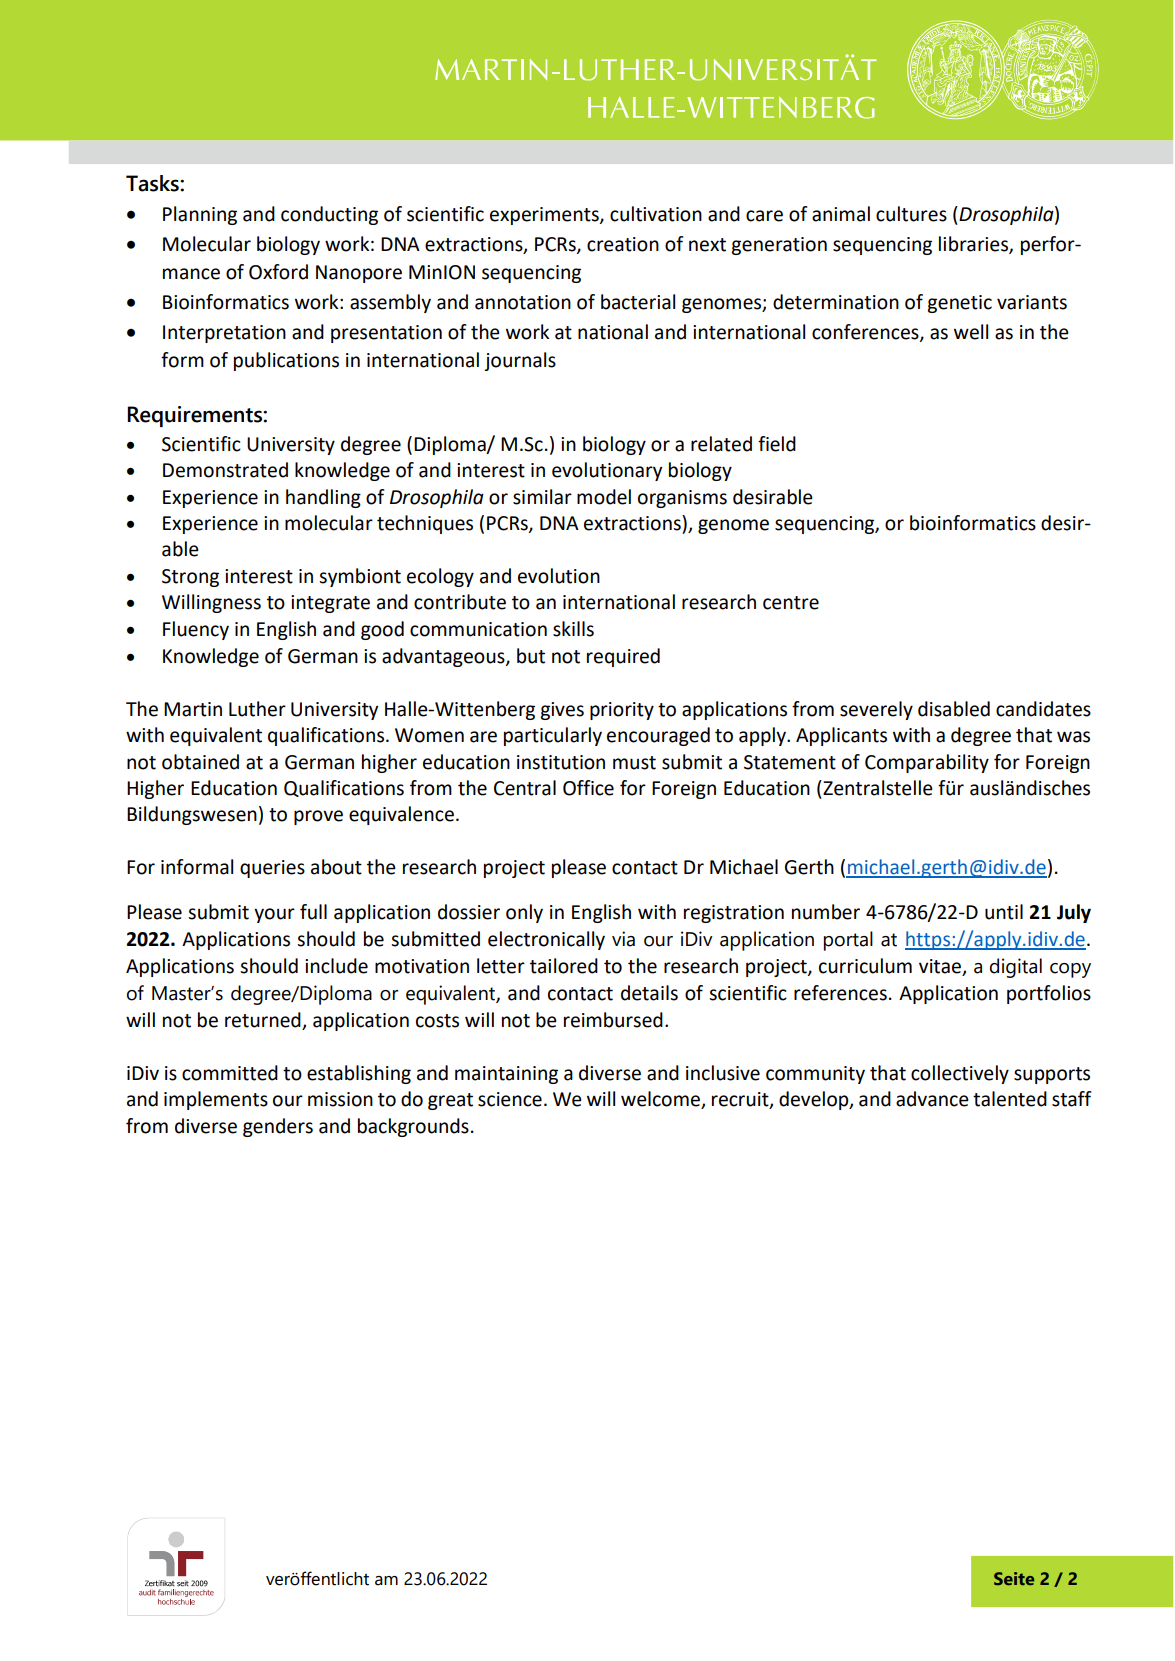 This image has height=1661, width=1175. I want to click on Oxford, so click(278, 272).
